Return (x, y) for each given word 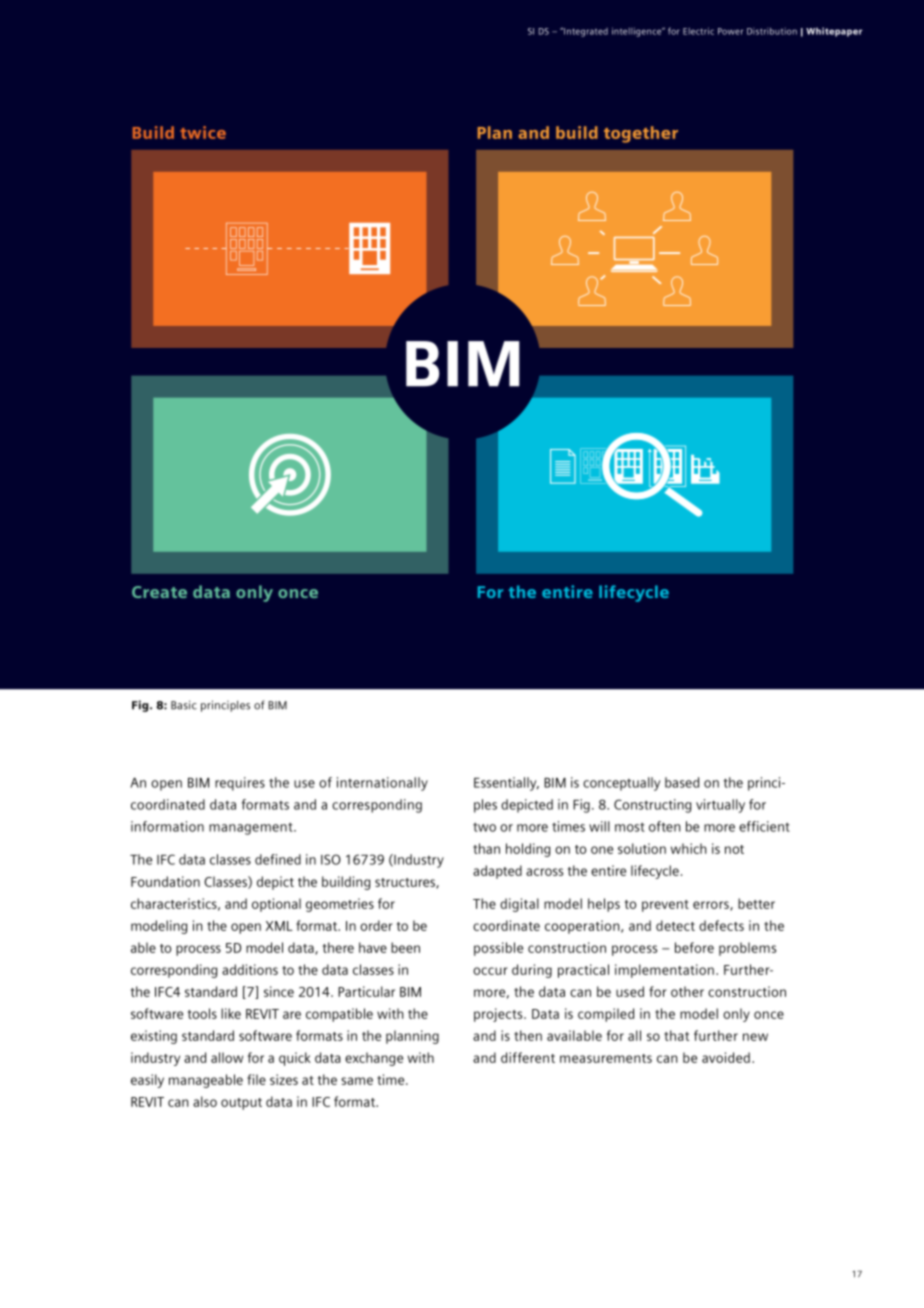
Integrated (585, 32)
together (641, 134)
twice (203, 132)
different (528, 1057)
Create (159, 592)
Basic (184, 705)
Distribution (772, 31)
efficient (764, 826)
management (252, 829)
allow (227, 1057)
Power (730, 31)
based (682, 782)
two (484, 827)
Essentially (506, 784)
